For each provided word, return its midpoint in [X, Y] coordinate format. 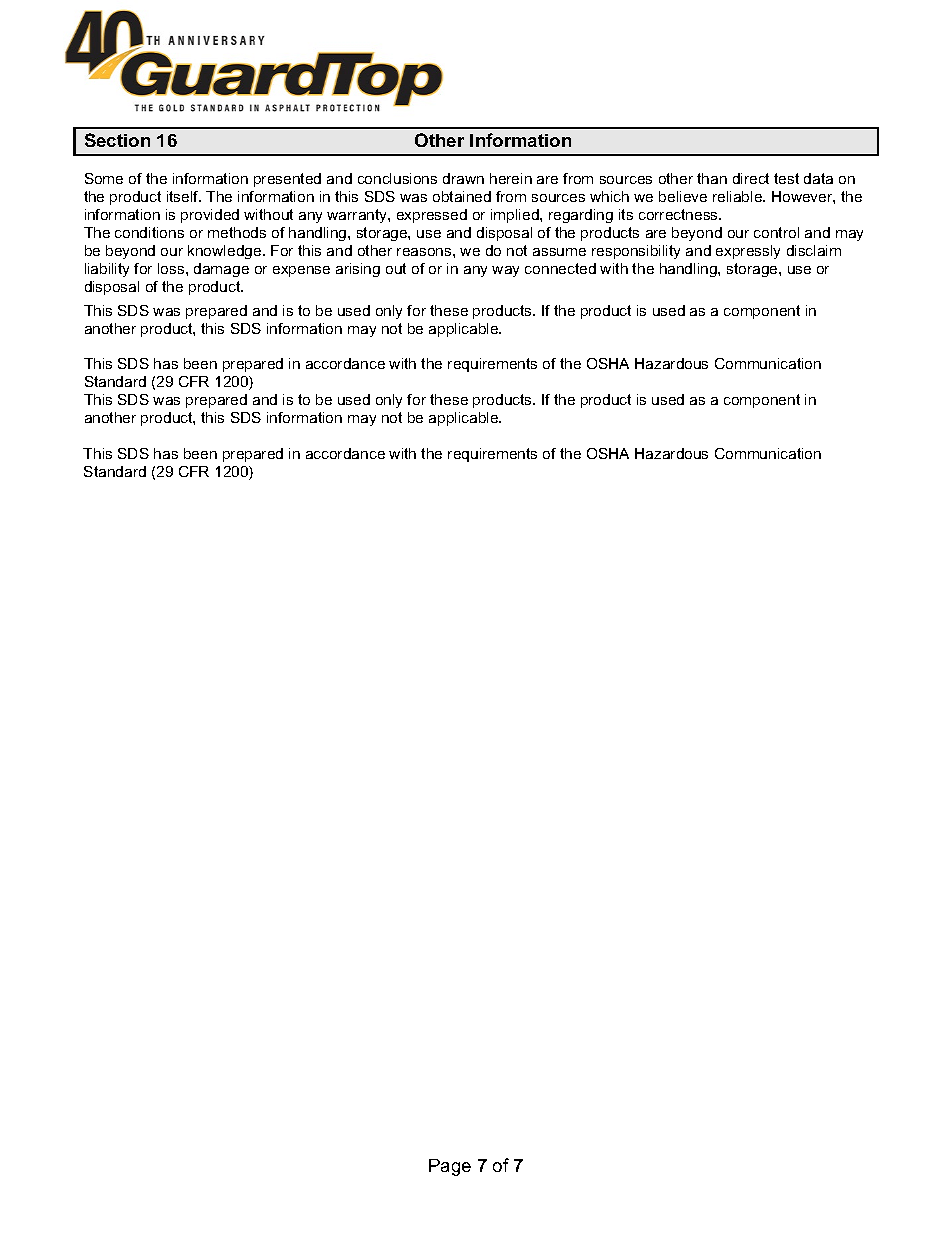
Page [450, 1167]
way [505, 271]
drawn [463, 178]
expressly [748, 252]
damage [221, 270]
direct [751, 178]
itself [184, 196]
